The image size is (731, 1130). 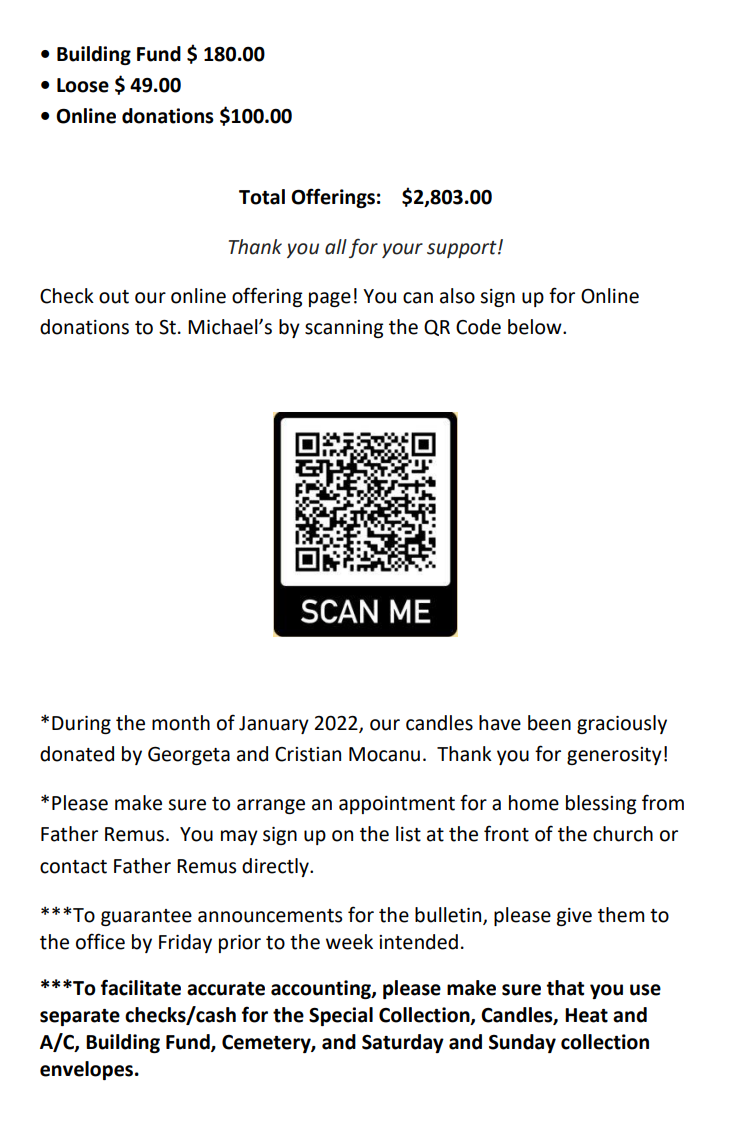 I want to click on out, so click(x=114, y=297).
